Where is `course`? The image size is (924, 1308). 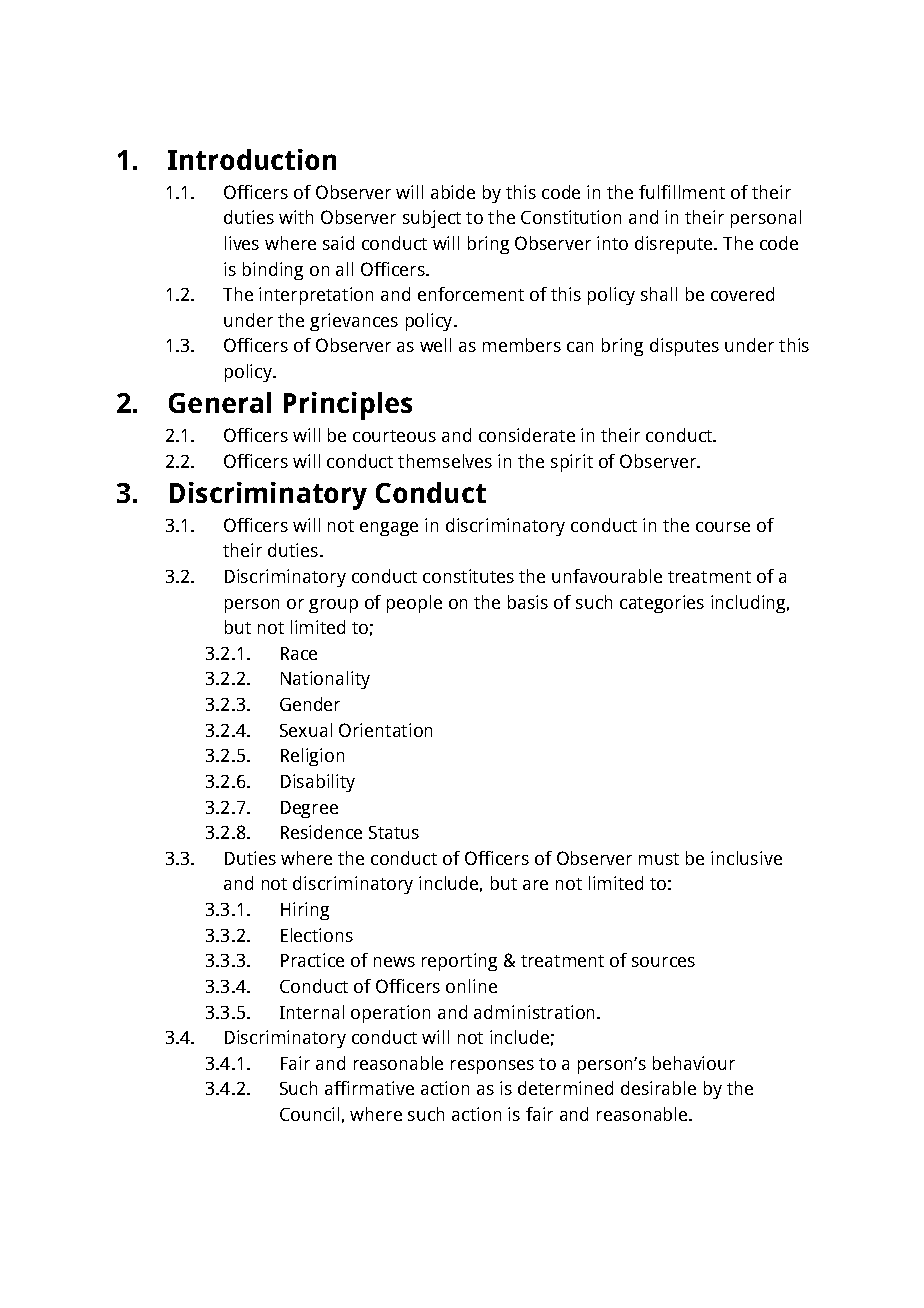
course is located at coordinates (723, 527).
